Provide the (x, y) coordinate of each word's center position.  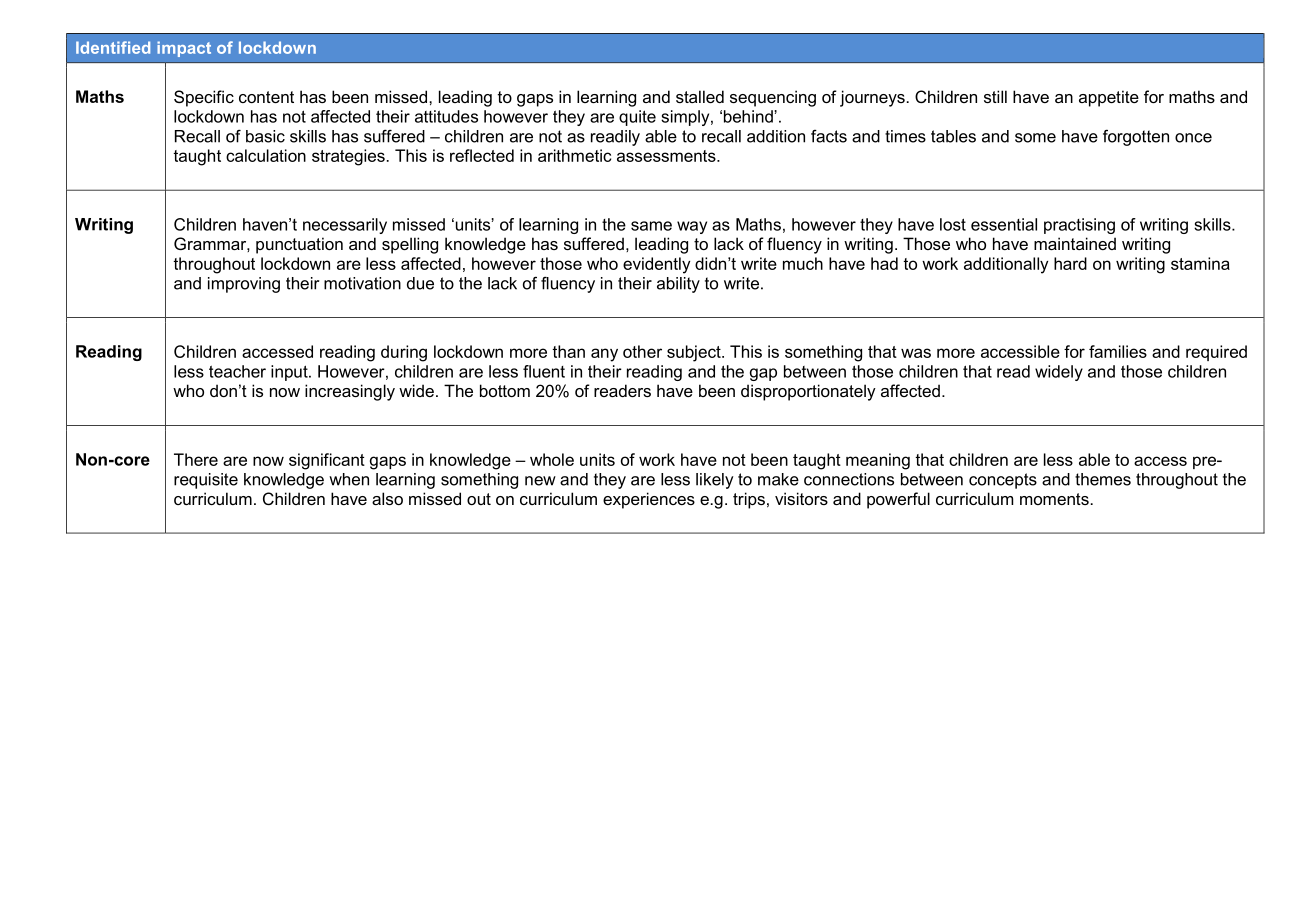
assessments (667, 156)
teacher (237, 371)
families (1118, 351)
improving (244, 285)
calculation (266, 155)
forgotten (1136, 137)
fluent (544, 371)
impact (184, 49)
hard (1070, 263)
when (349, 479)
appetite (1109, 98)
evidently (656, 265)
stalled (700, 96)
